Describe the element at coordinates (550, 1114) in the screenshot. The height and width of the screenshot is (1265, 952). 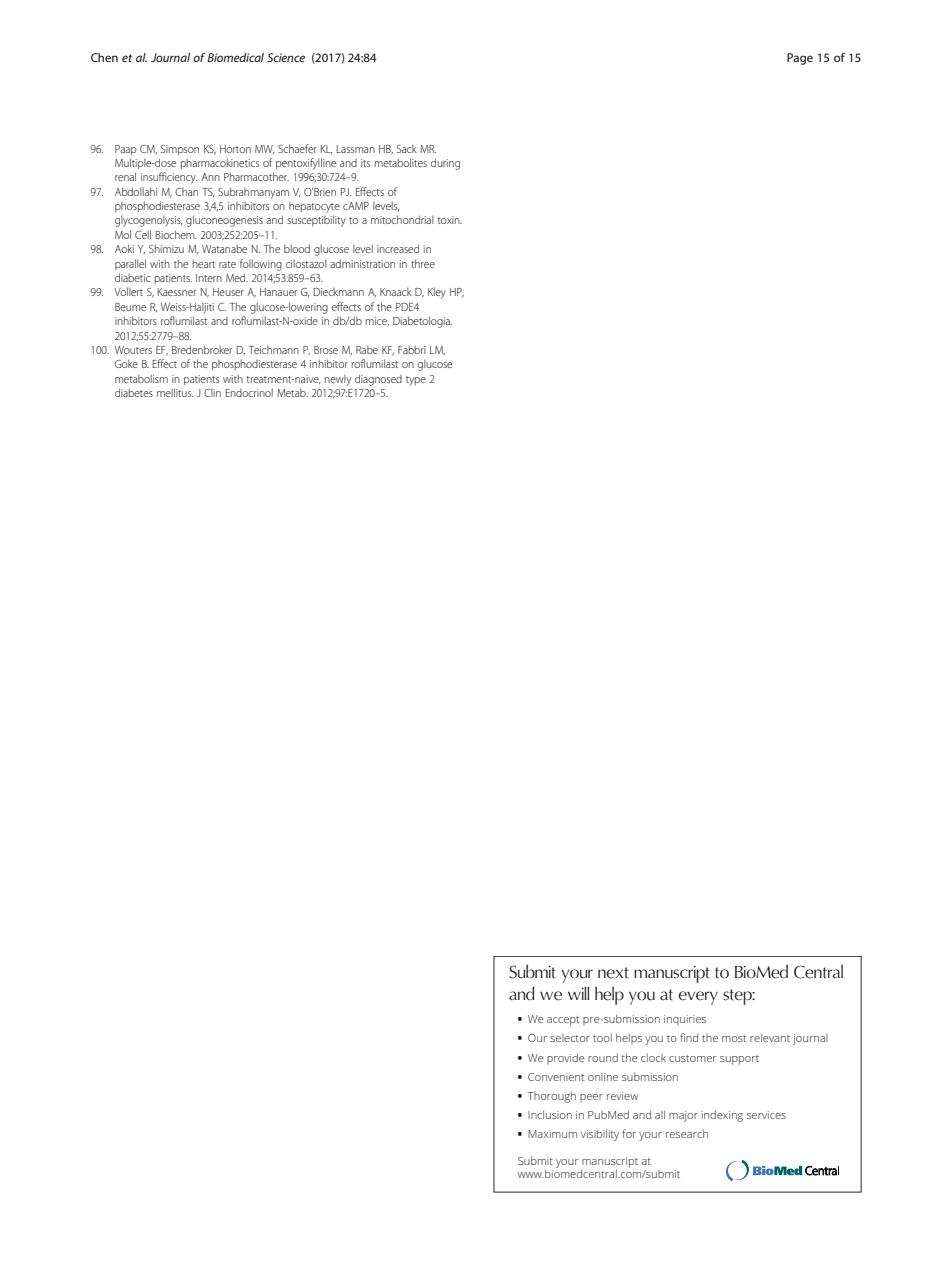
I see `Inclusion` at that location.
